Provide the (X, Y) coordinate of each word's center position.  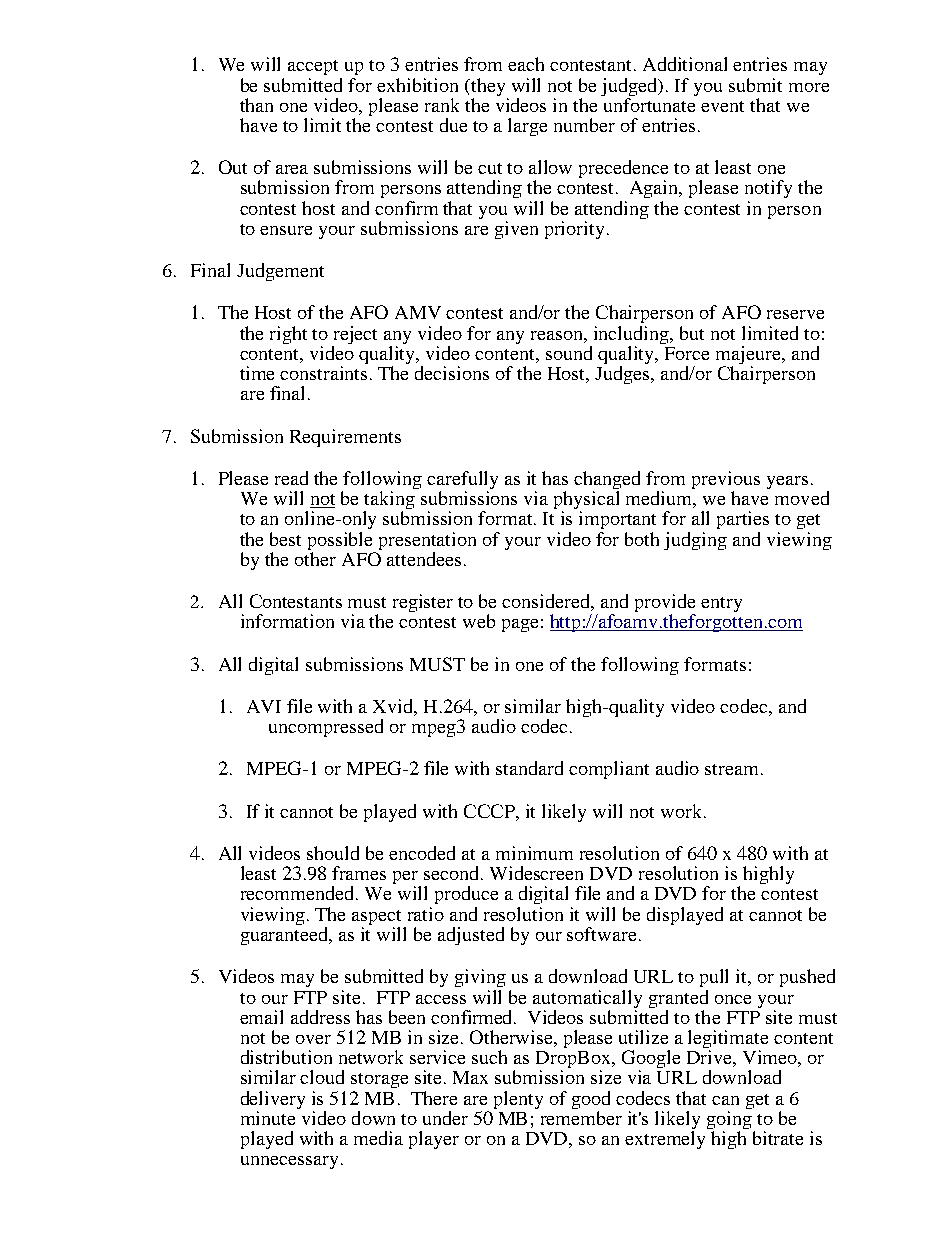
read (291, 478)
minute (268, 1118)
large (527, 127)
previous (726, 481)
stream (733, 769)
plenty (518, 1100)
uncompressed (326, 728)
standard (529, 768)
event (722, 106)
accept (313, 67)
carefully (462, 481)
